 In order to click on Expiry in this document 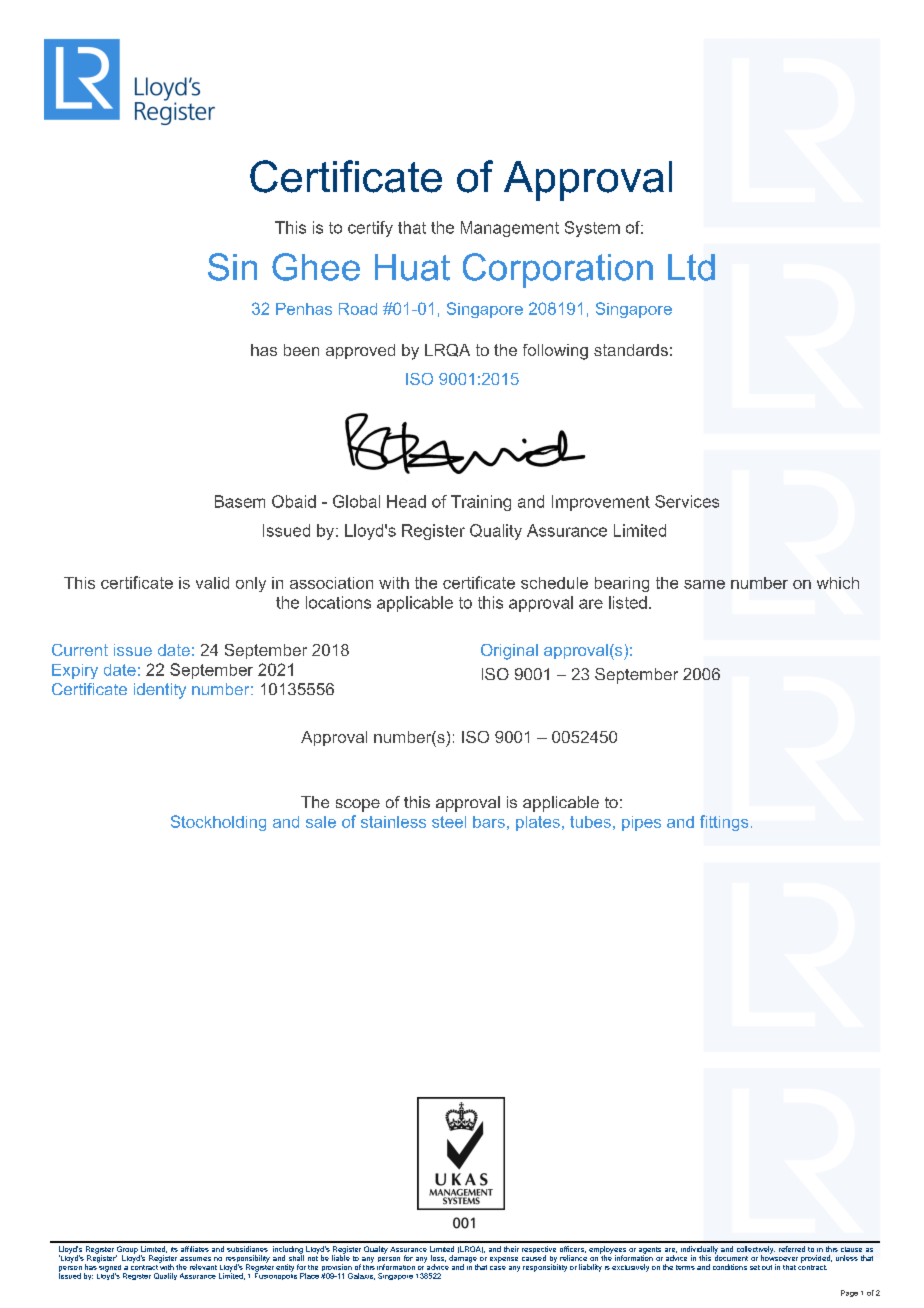, I will do `click(75, 671)`.
